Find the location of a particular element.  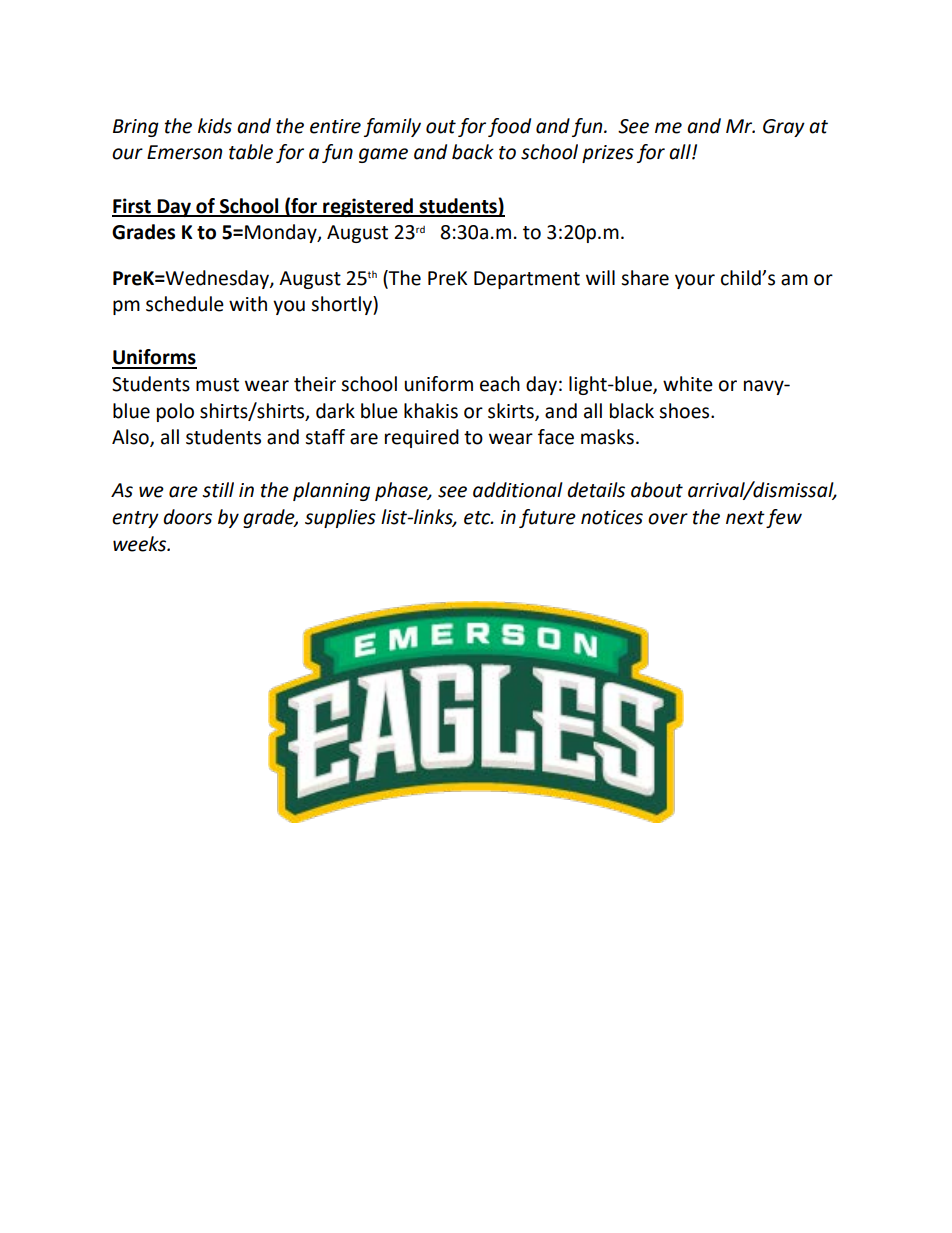

required is located at coordinates (422, 438).
